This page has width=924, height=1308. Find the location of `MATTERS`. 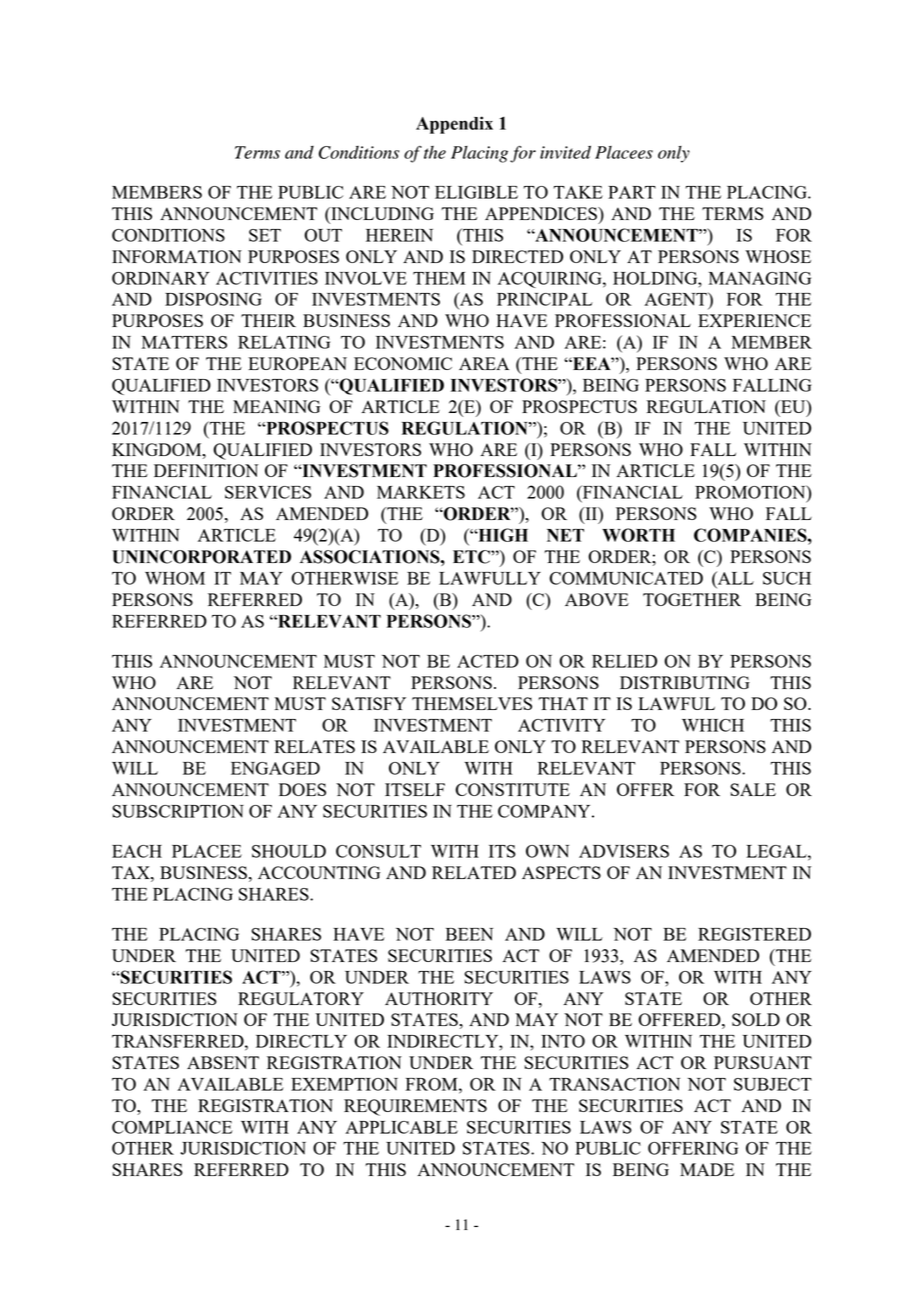

MATTERS is located at coordinates (184, 342).
